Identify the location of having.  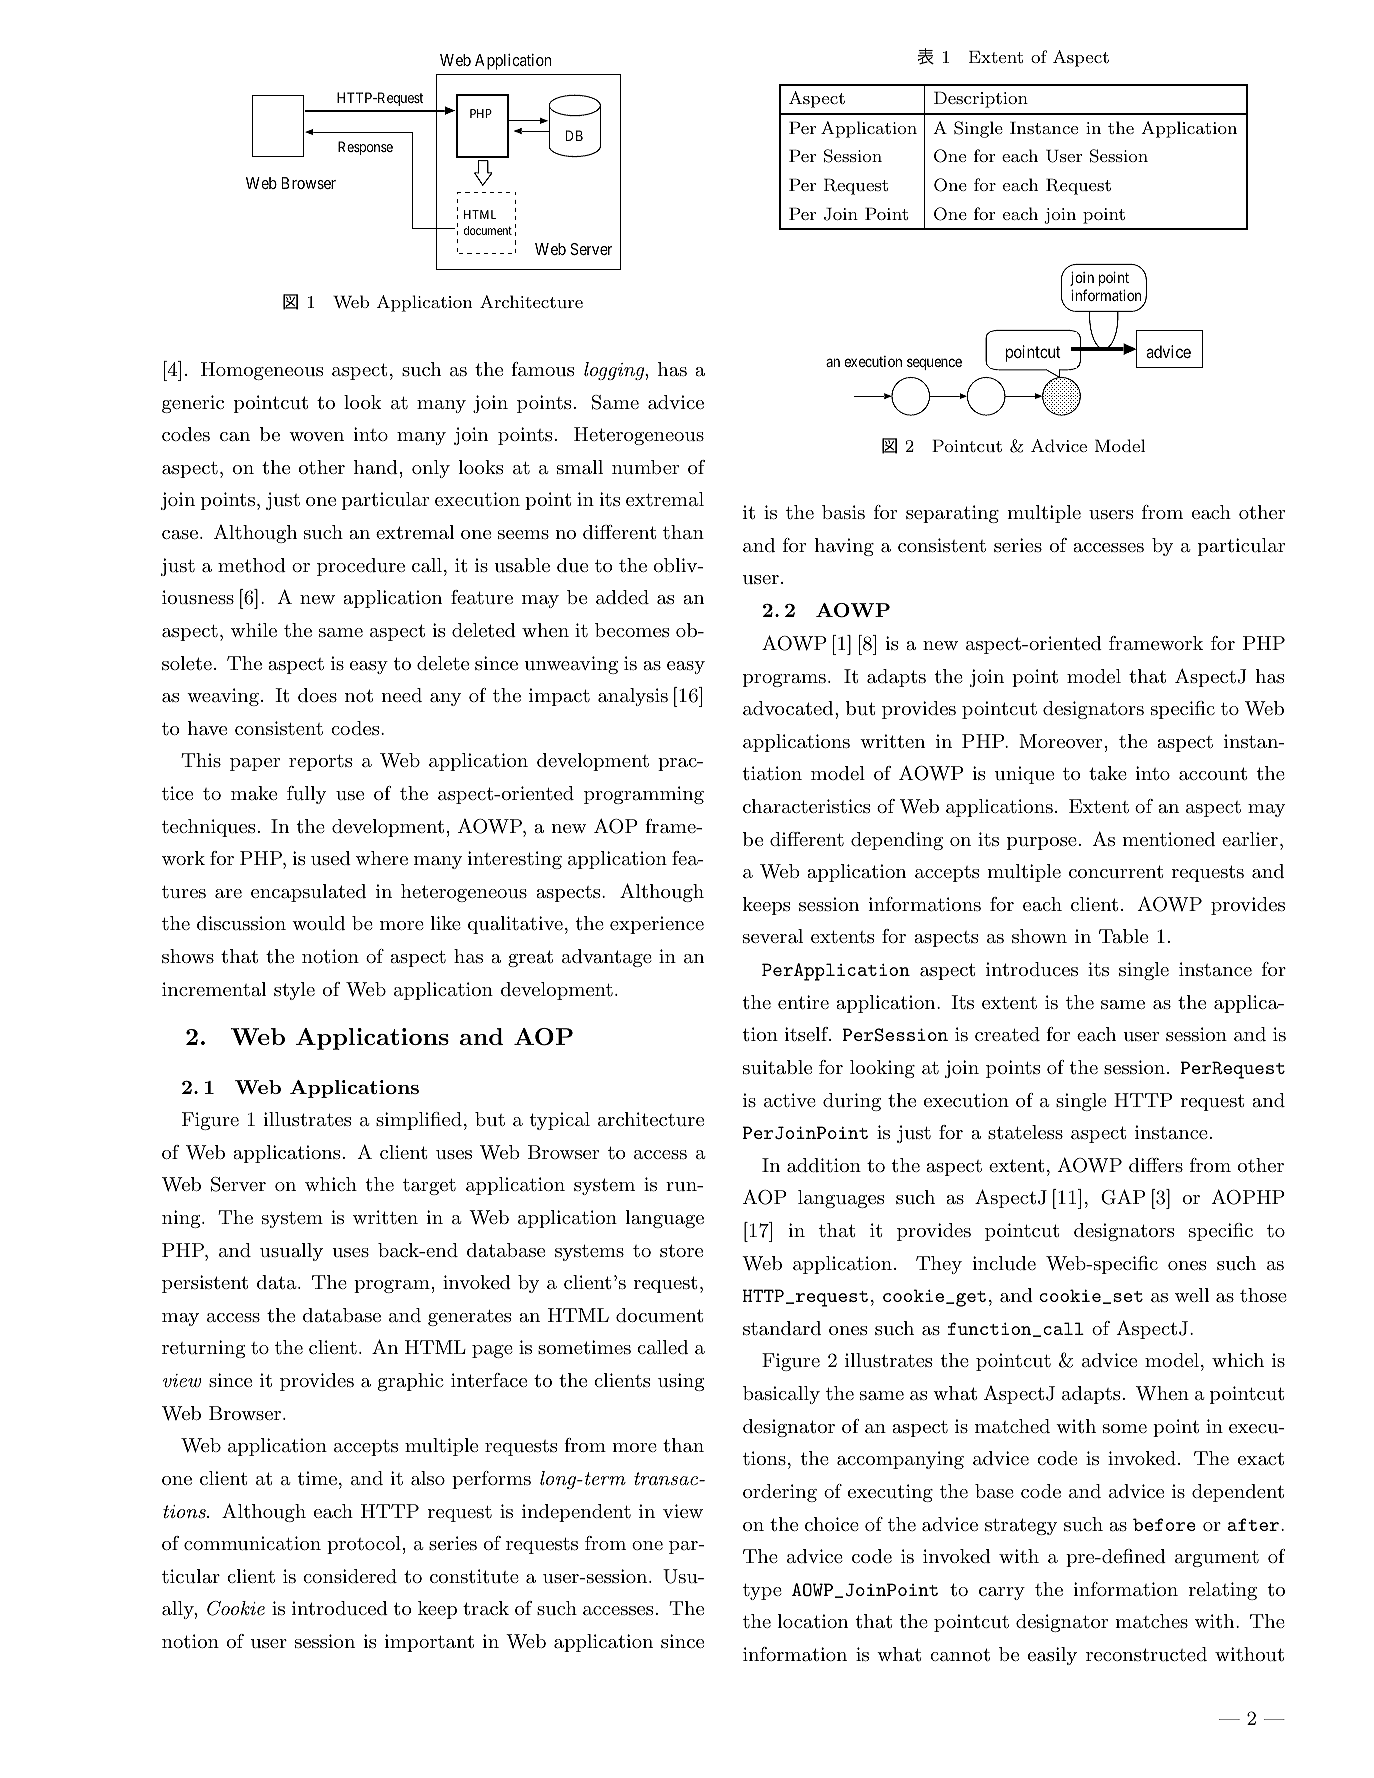
(844, 547).
